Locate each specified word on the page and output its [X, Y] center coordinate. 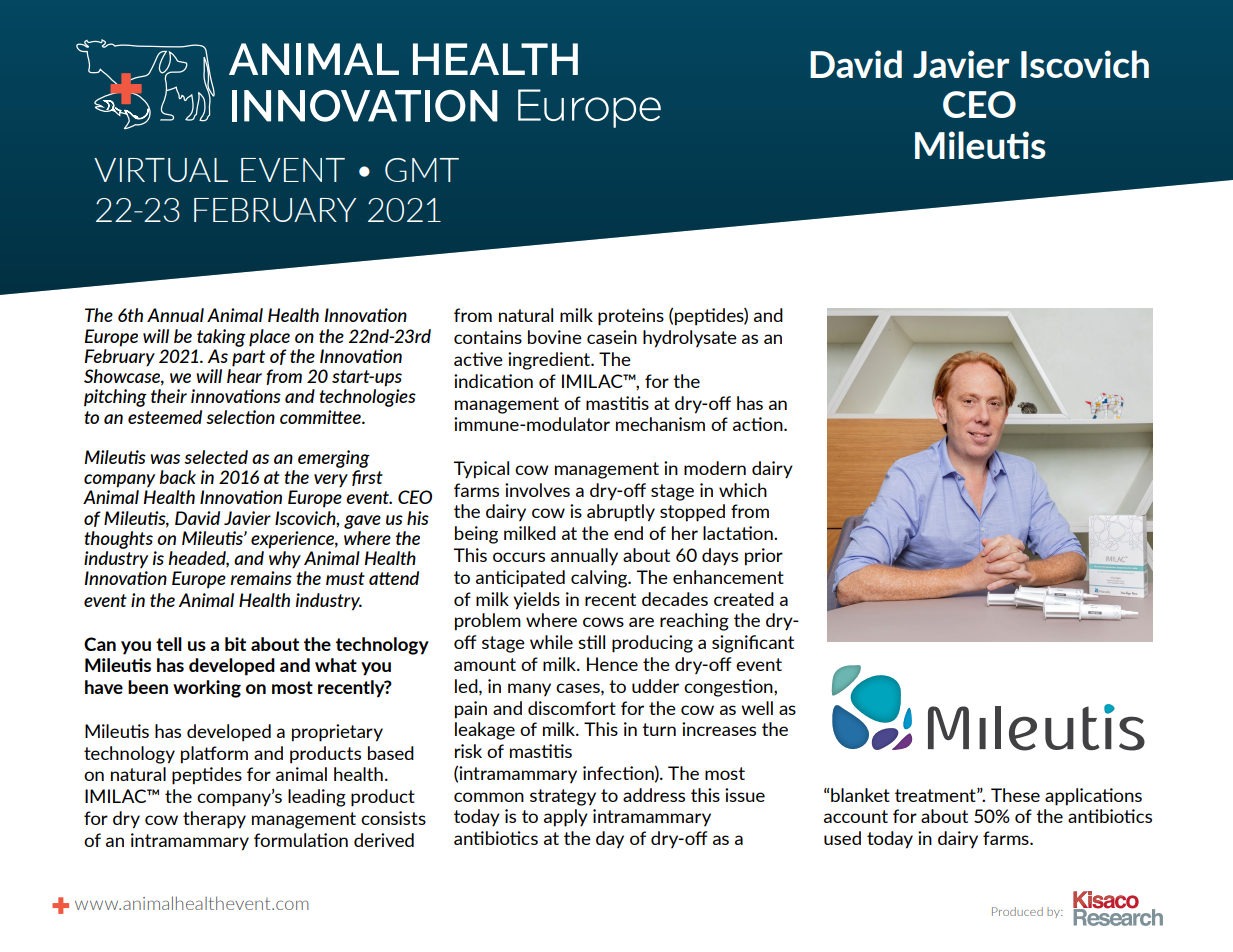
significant [753, 644]
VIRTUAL [161, 170]
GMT [422, 170]
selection [240, 417]
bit [235, 644]
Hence [612, 664]
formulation [301, 840]
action [759, 424]
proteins [631, 317]
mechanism [660, 424]
